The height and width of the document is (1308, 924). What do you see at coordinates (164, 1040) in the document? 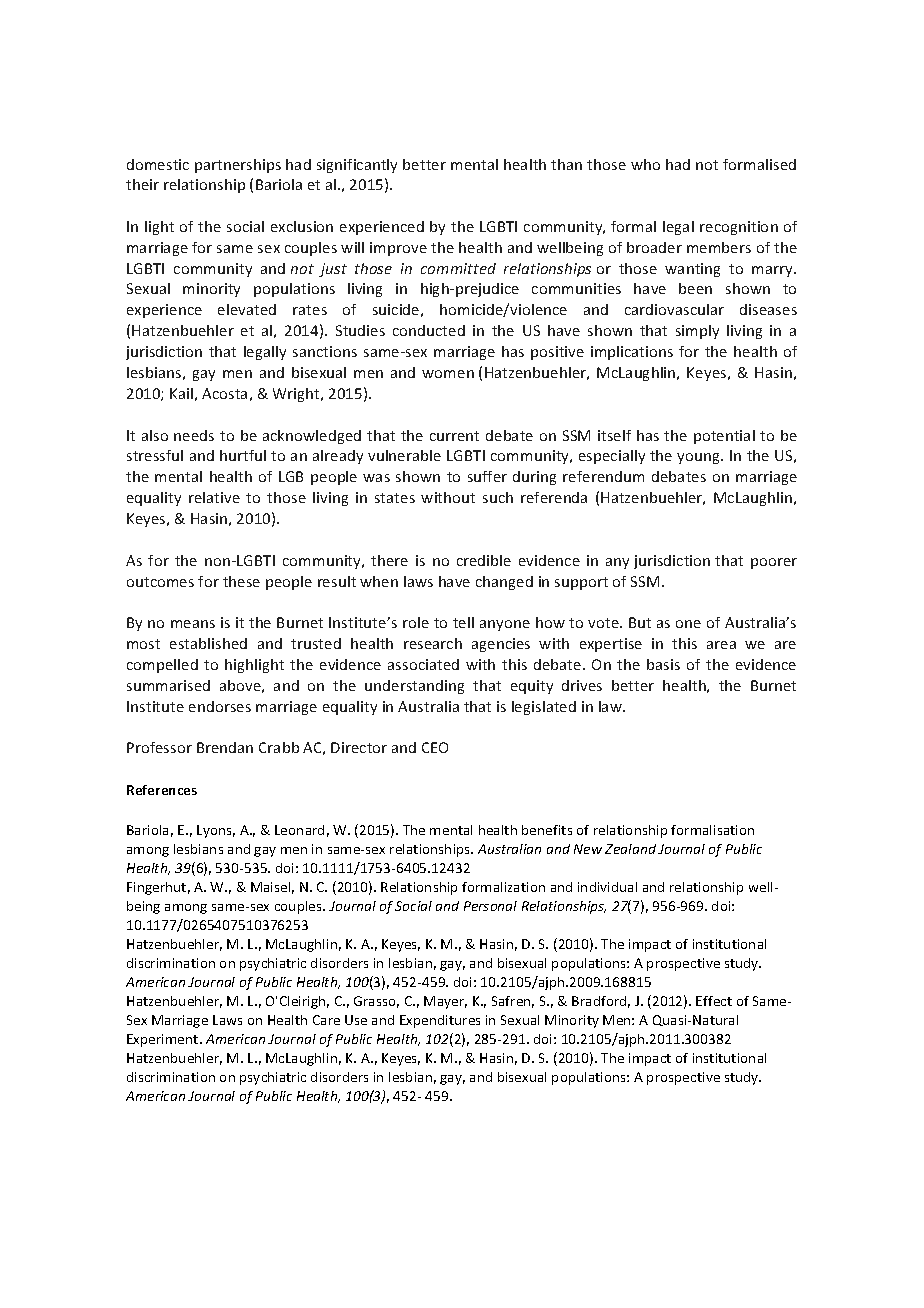
I see `Experiment` at bounding box center [164, 1040].
